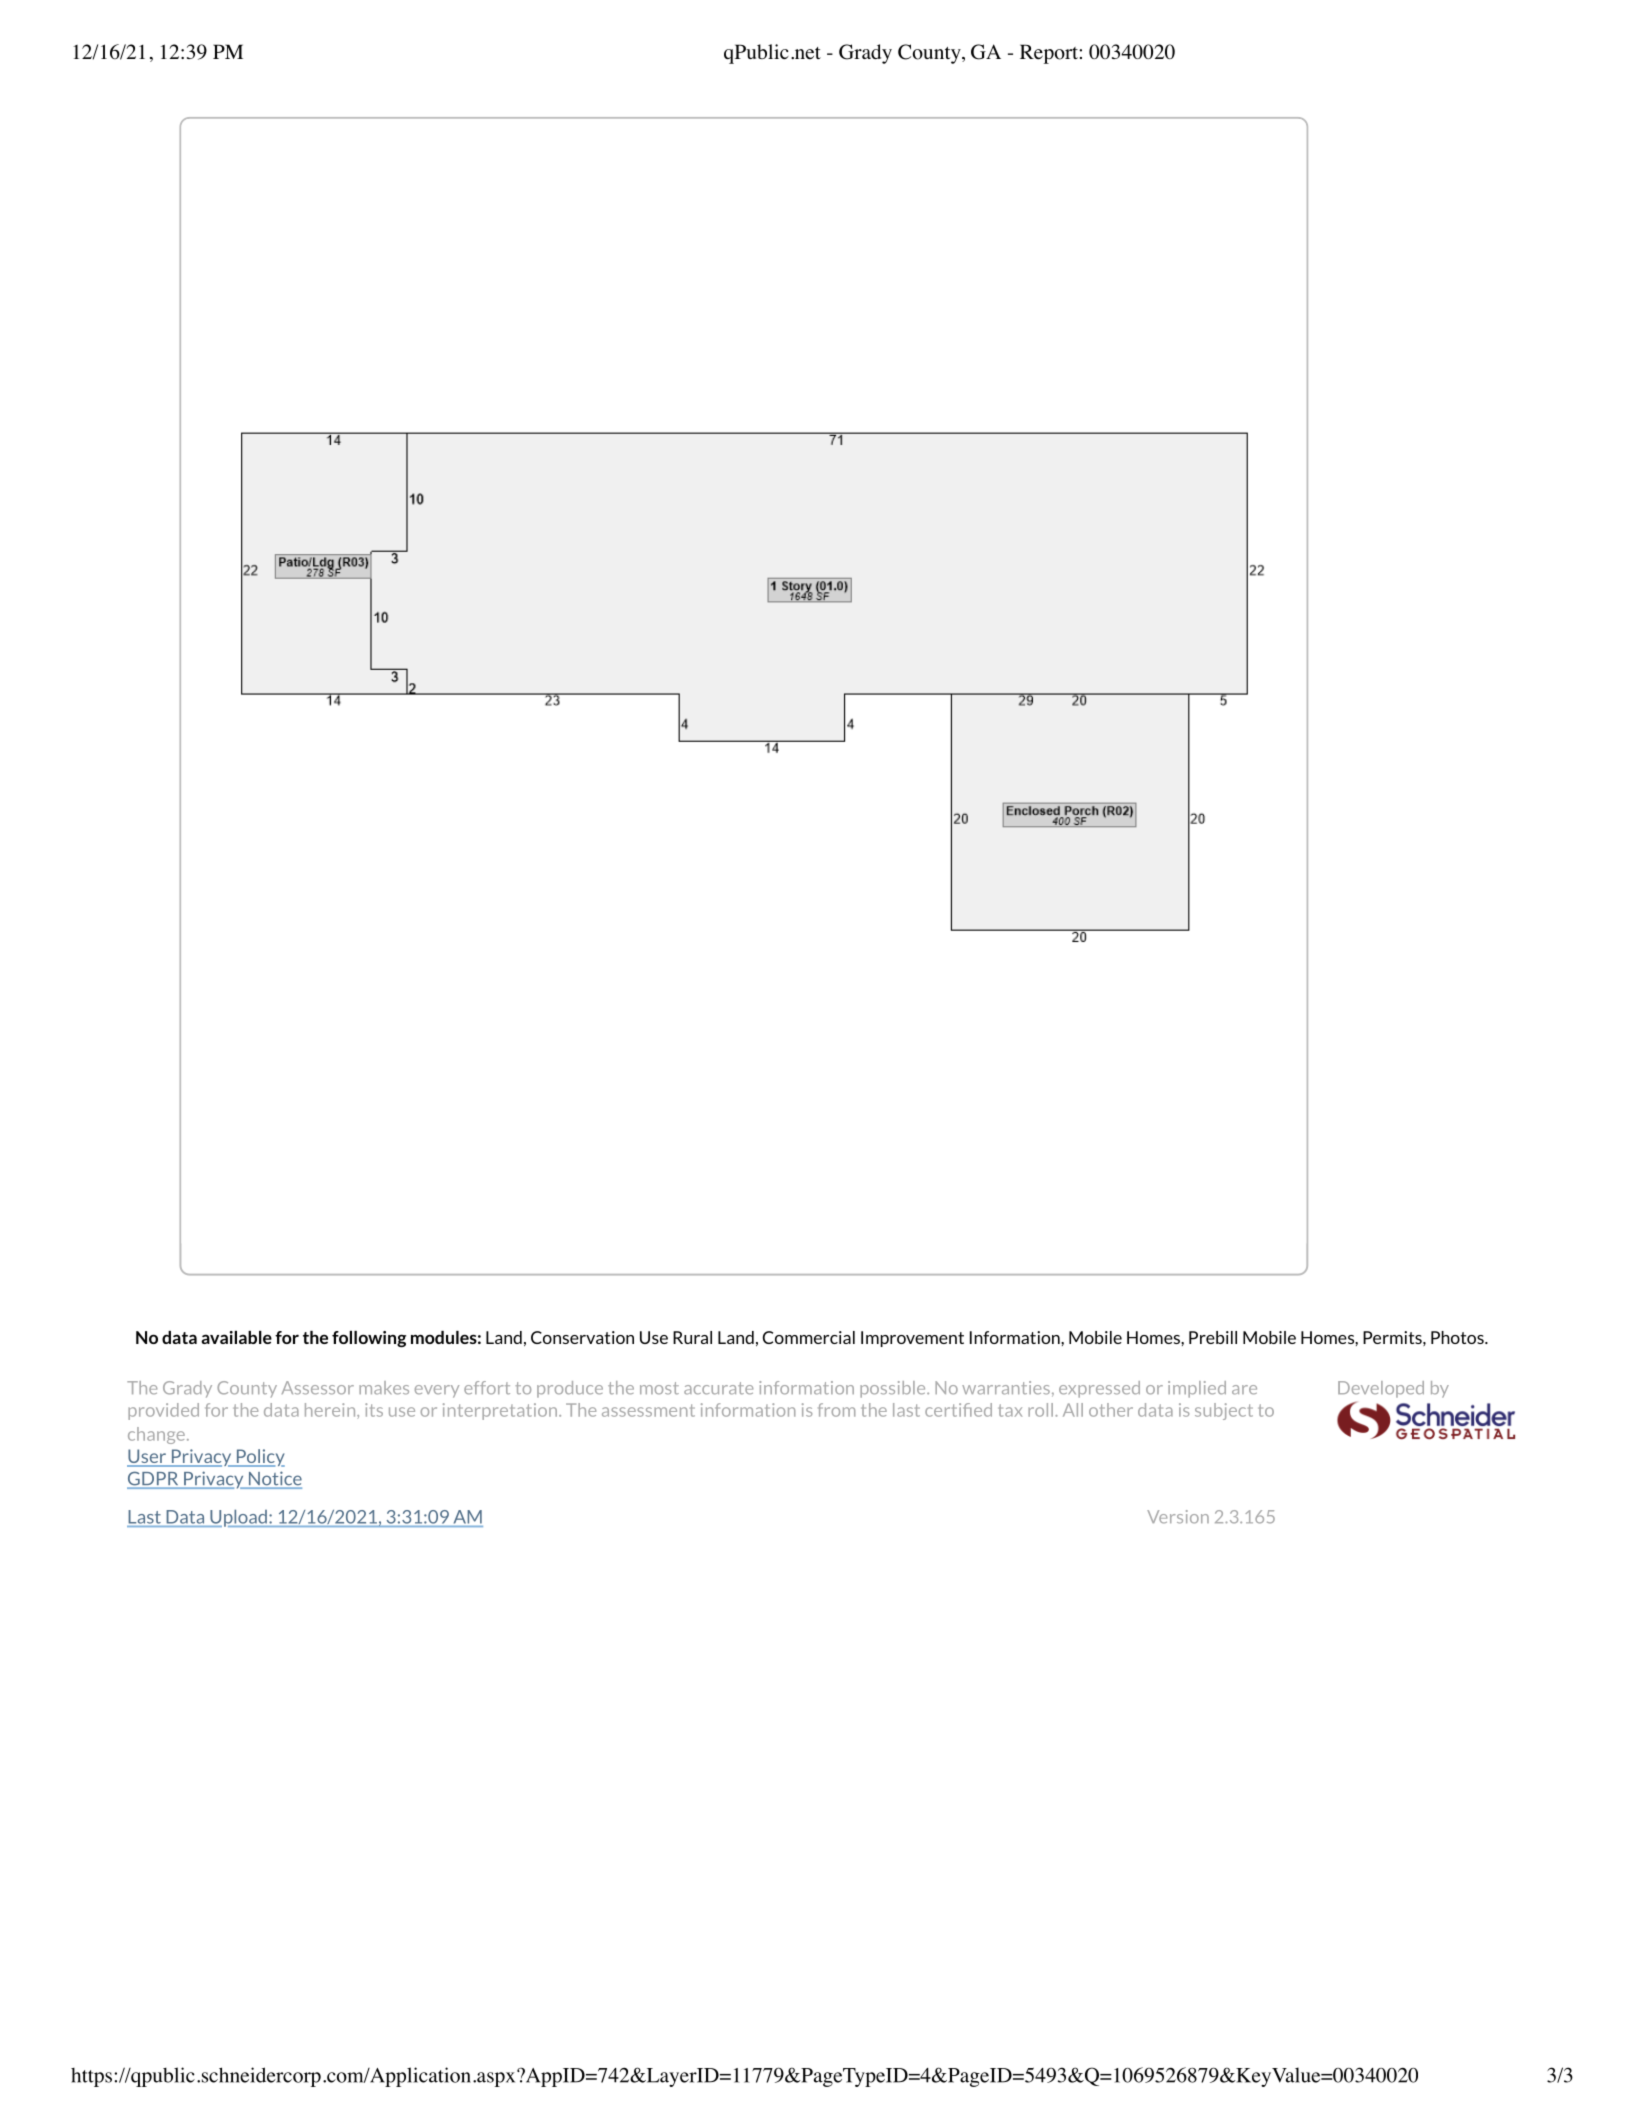 The width and height of the screenshot is (1645, 2128). I want to click on Commercial, so click(809, 1337).
